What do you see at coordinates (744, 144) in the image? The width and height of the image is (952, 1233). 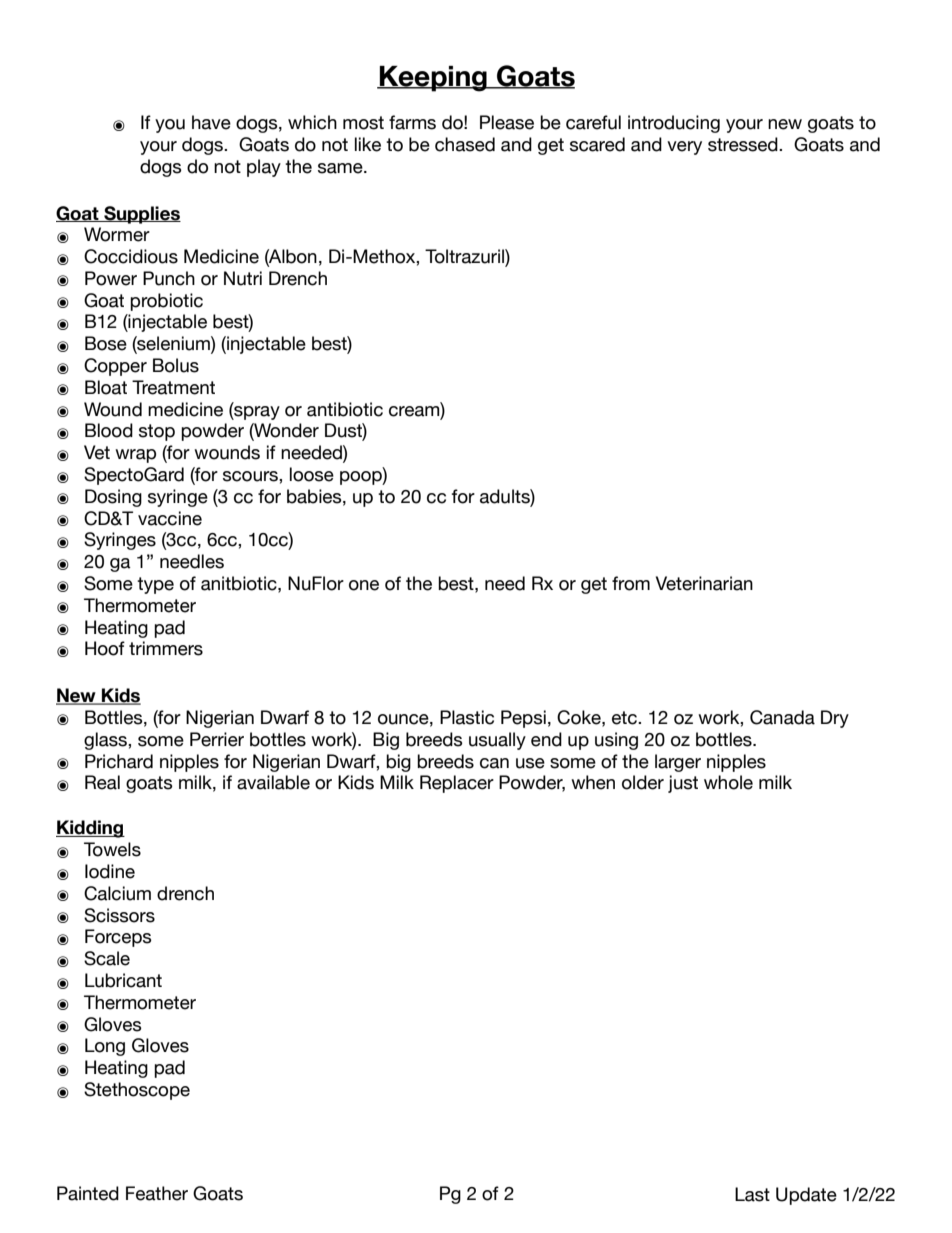 I see `stressed` at bounding box center [744, 144].
